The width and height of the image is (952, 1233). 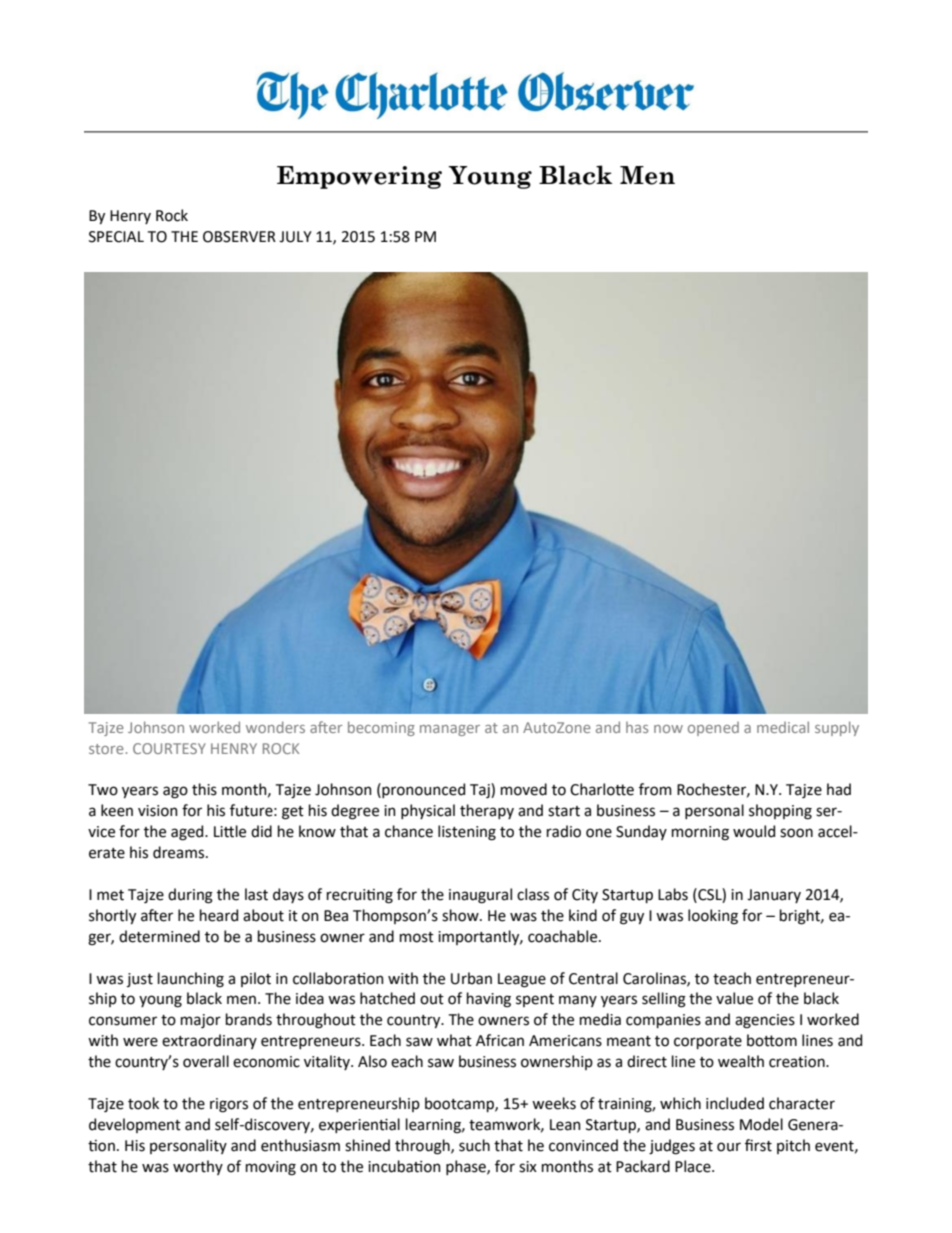 I want to click on worthy, so click(x=198, y=1167).
